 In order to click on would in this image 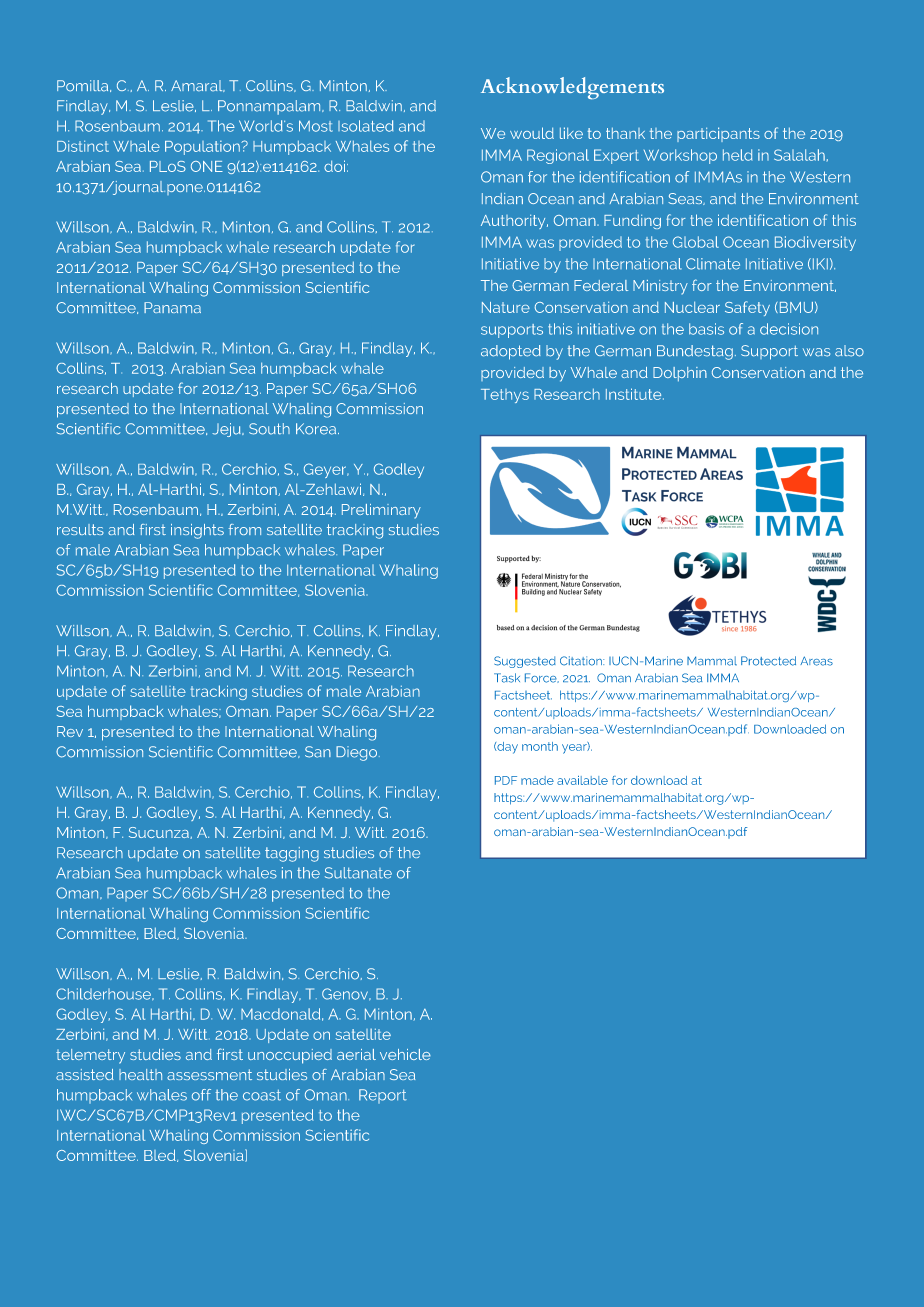, I will do `click(532, 133)`.
